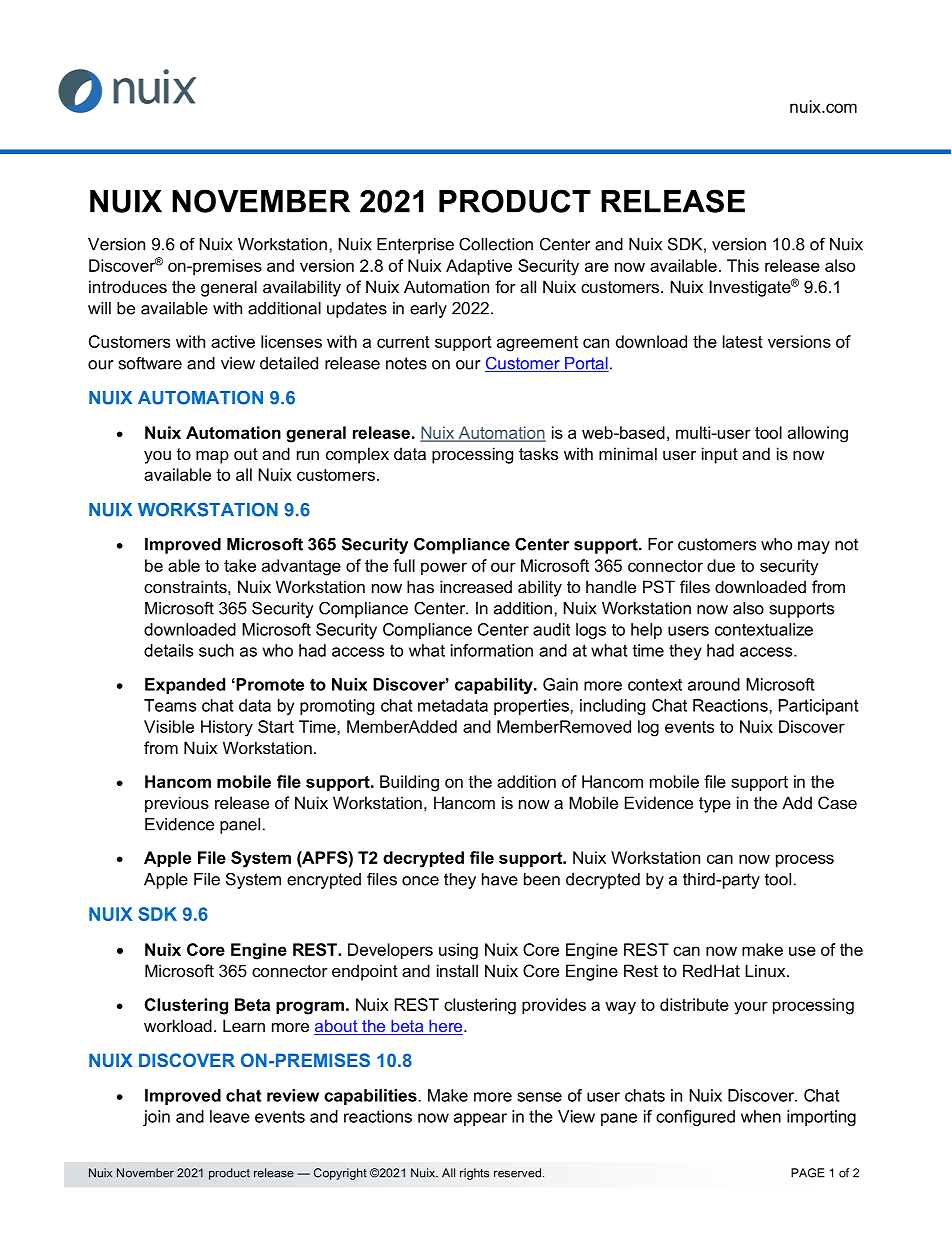 Image resolution: width=952 pixels, height=1233 pixels. Describe the element at coordinates (714, 684) in the screenshot. I see `around` at that location.
